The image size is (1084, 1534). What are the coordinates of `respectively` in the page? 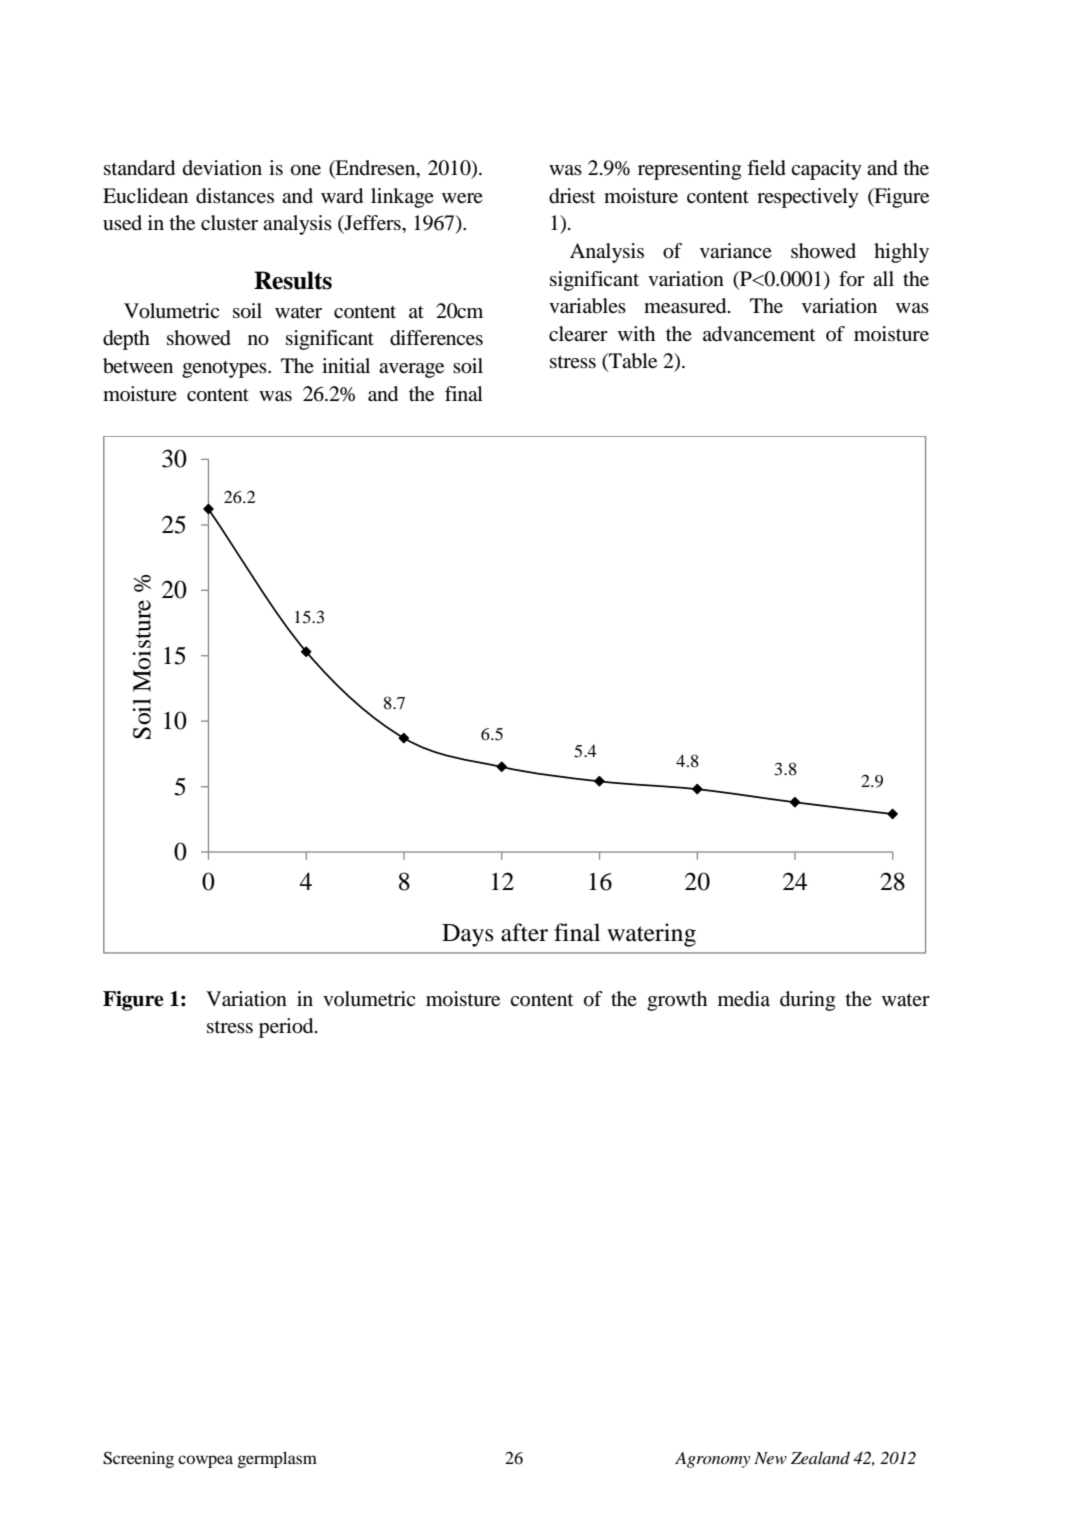 It's located at (808, 198).
